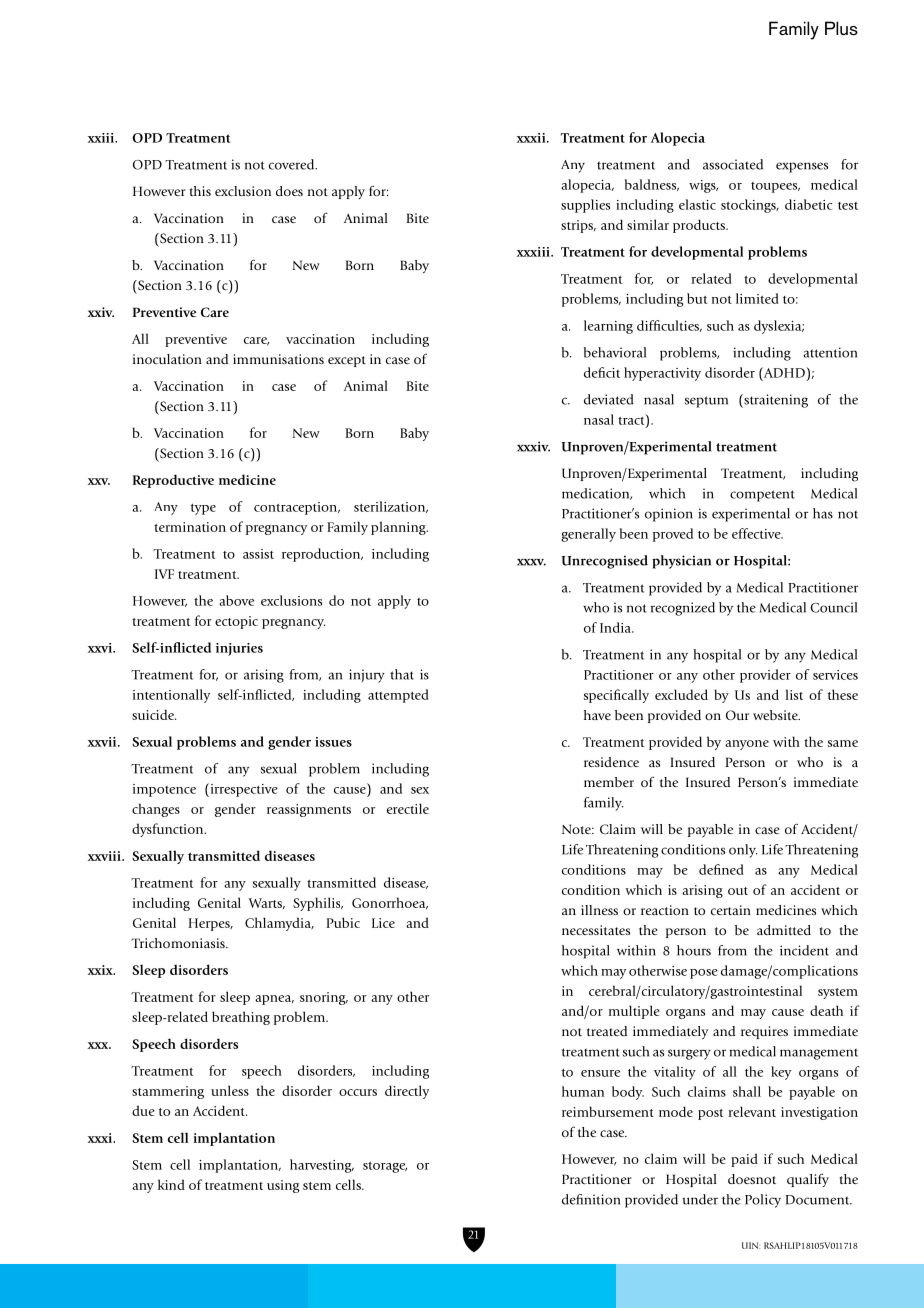  Describe the element at coordinates (164, 790) in the document. I see `impotence` at that location.
